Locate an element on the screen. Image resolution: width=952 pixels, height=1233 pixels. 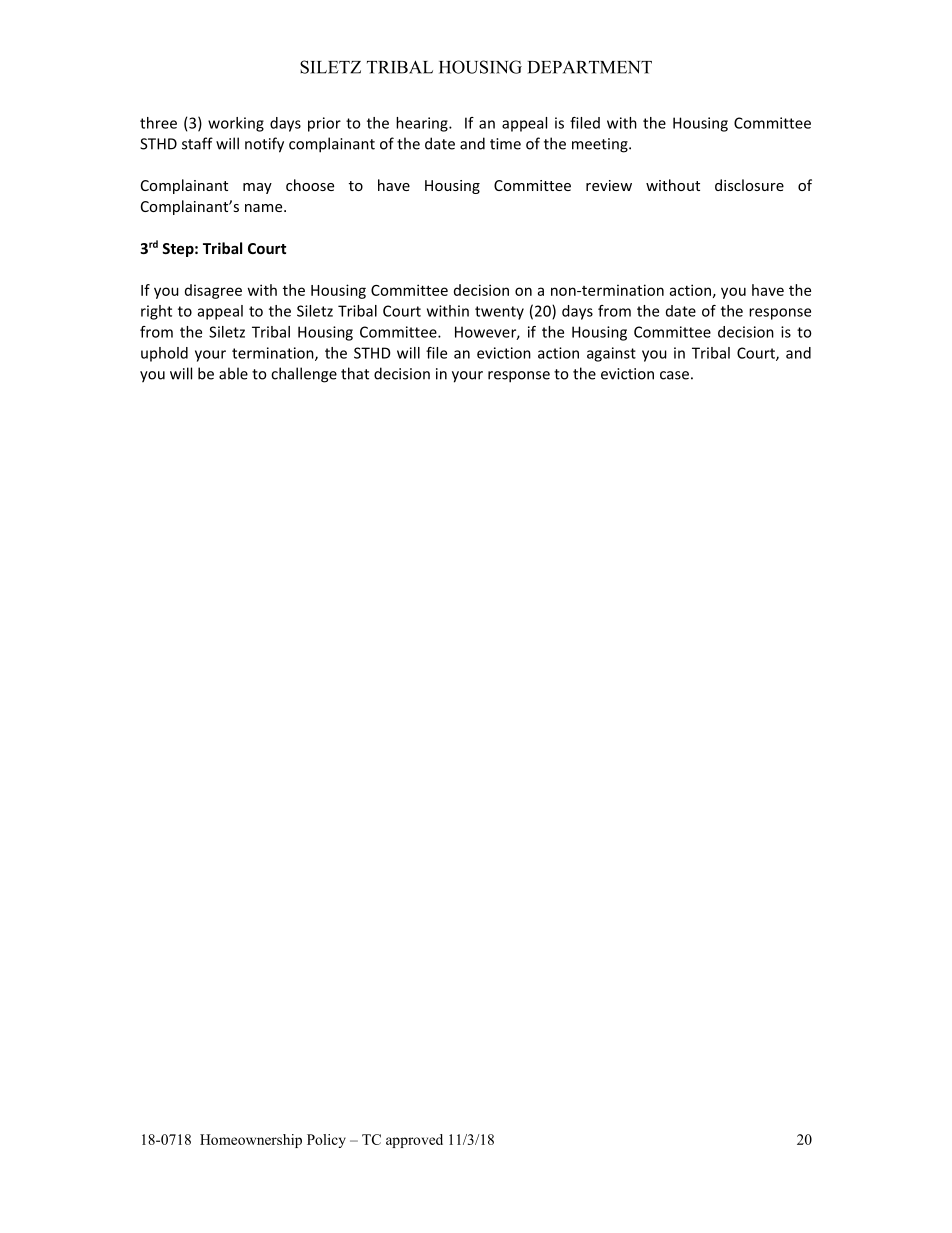
Homeownership is located at coordinates (251, 1141).
